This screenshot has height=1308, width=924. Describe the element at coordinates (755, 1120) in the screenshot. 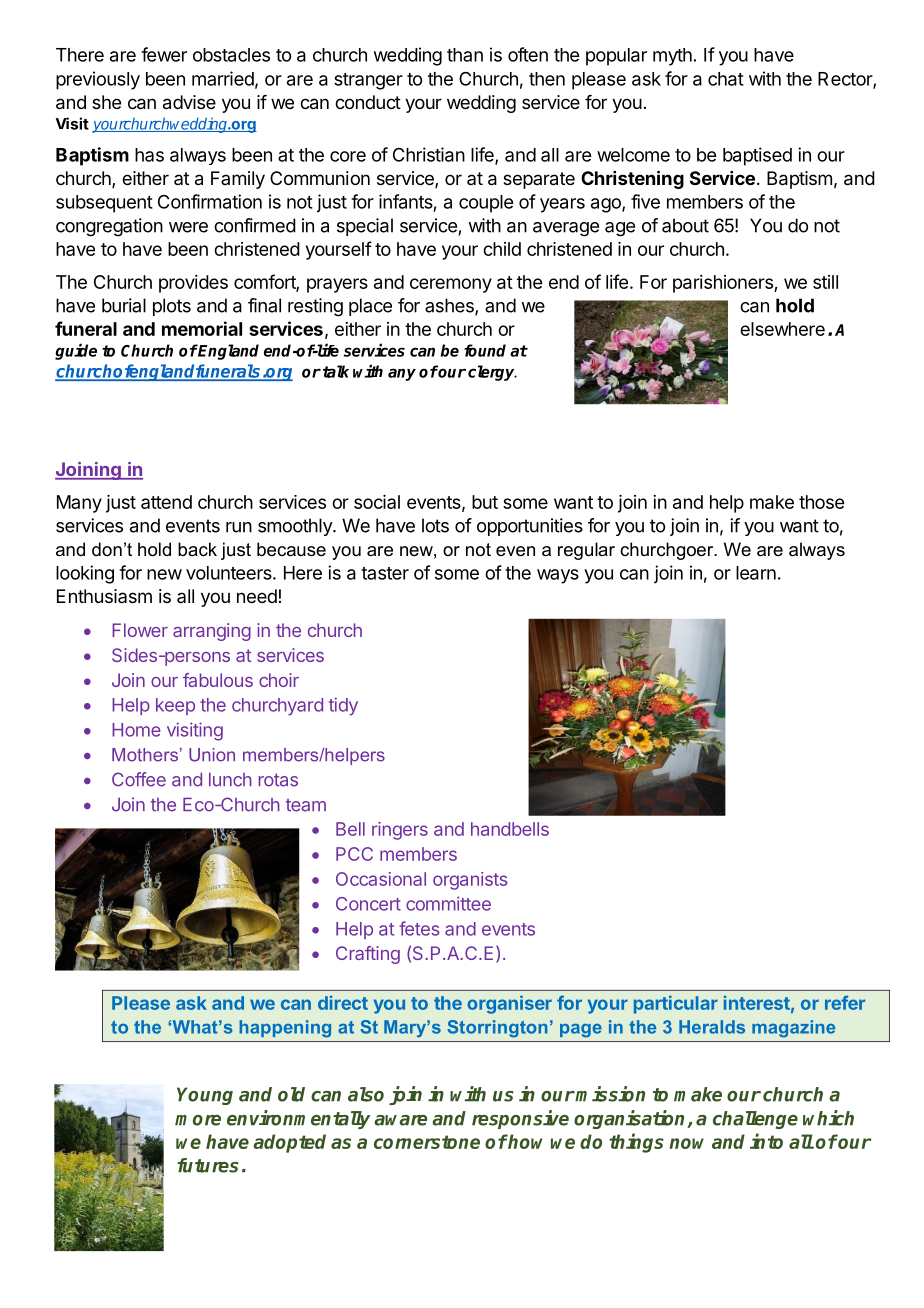

I see `challenge` at that location.
